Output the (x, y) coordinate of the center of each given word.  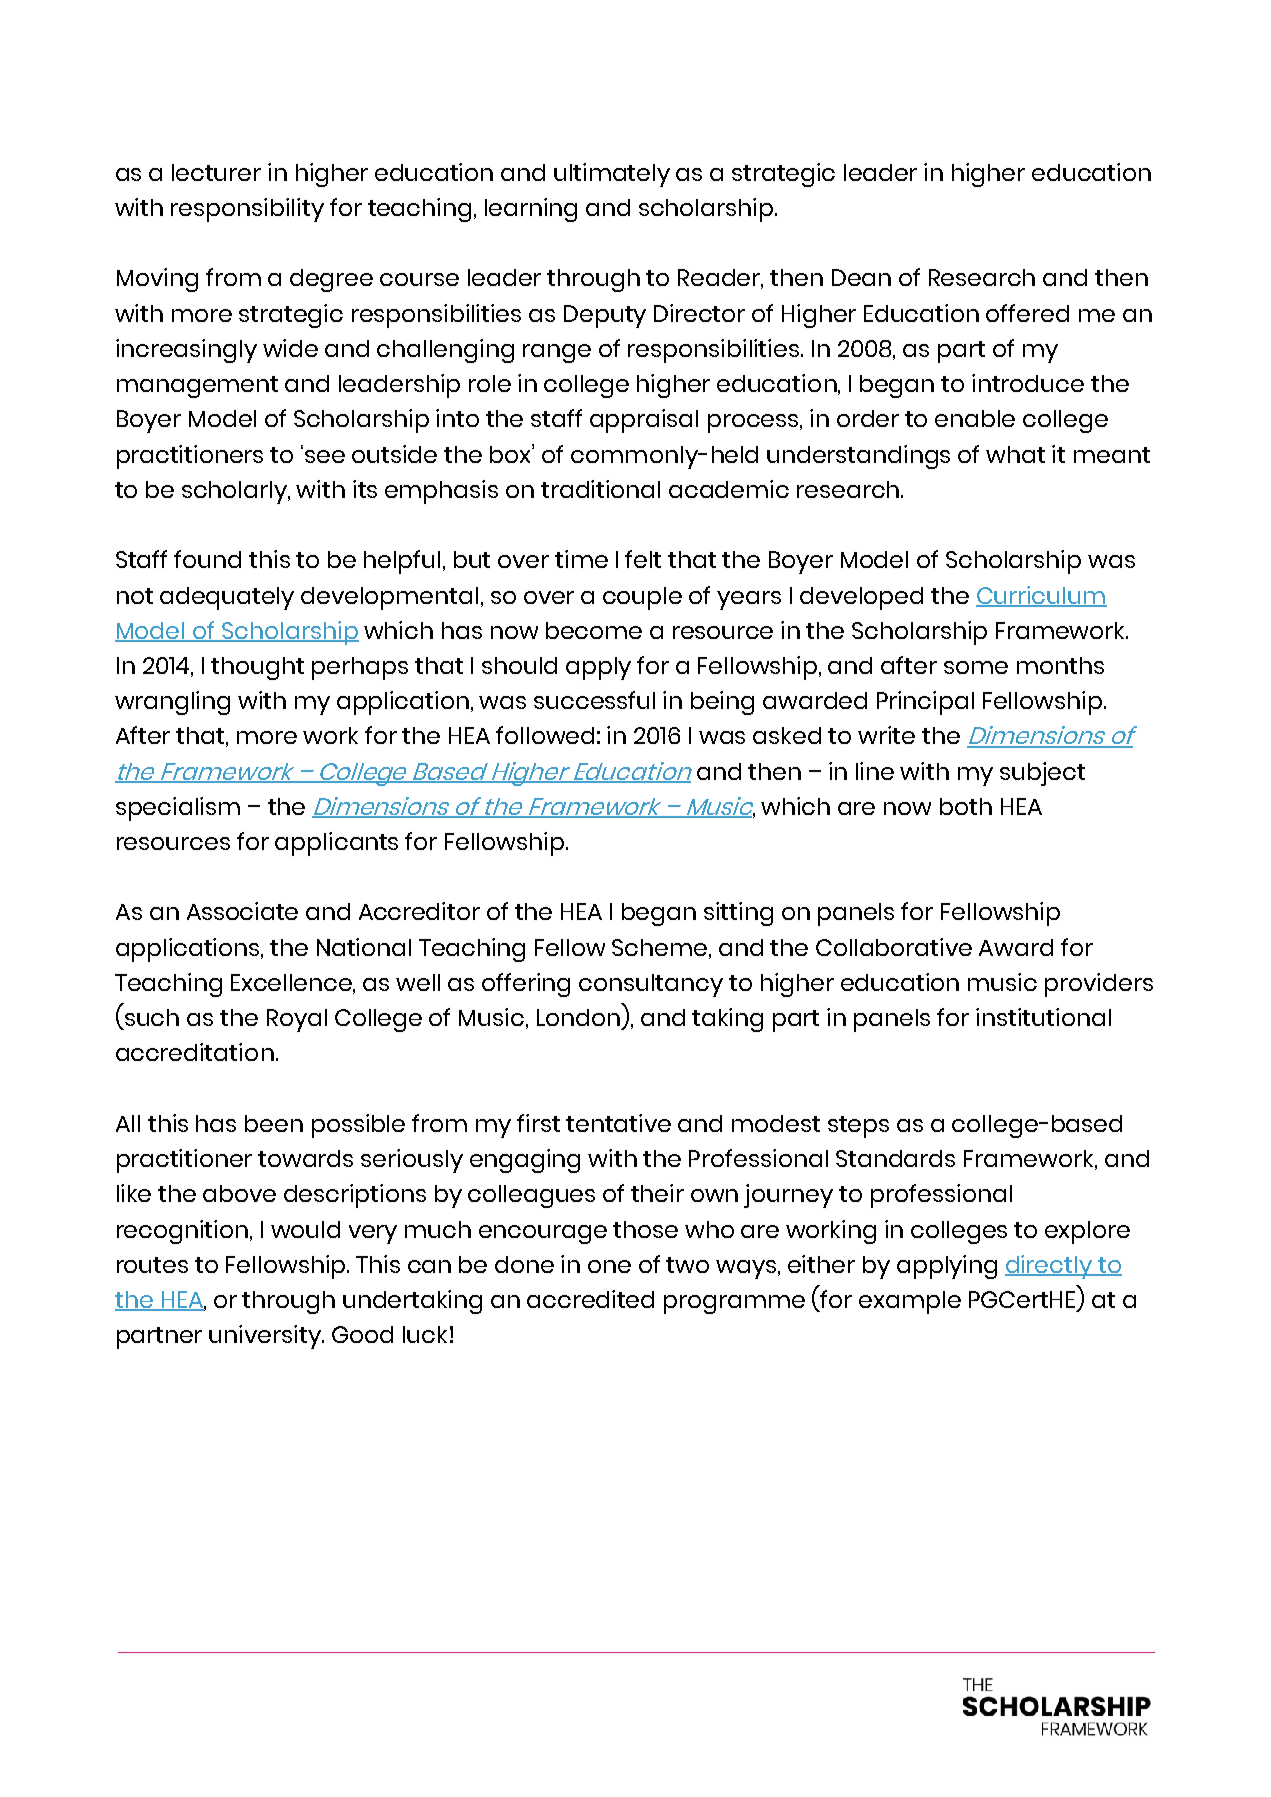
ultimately (612, 175)
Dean (861, 277)
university (266, 1337)
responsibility (247, 210)
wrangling (172, 703)
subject (1042, 774)
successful (594, 700)
